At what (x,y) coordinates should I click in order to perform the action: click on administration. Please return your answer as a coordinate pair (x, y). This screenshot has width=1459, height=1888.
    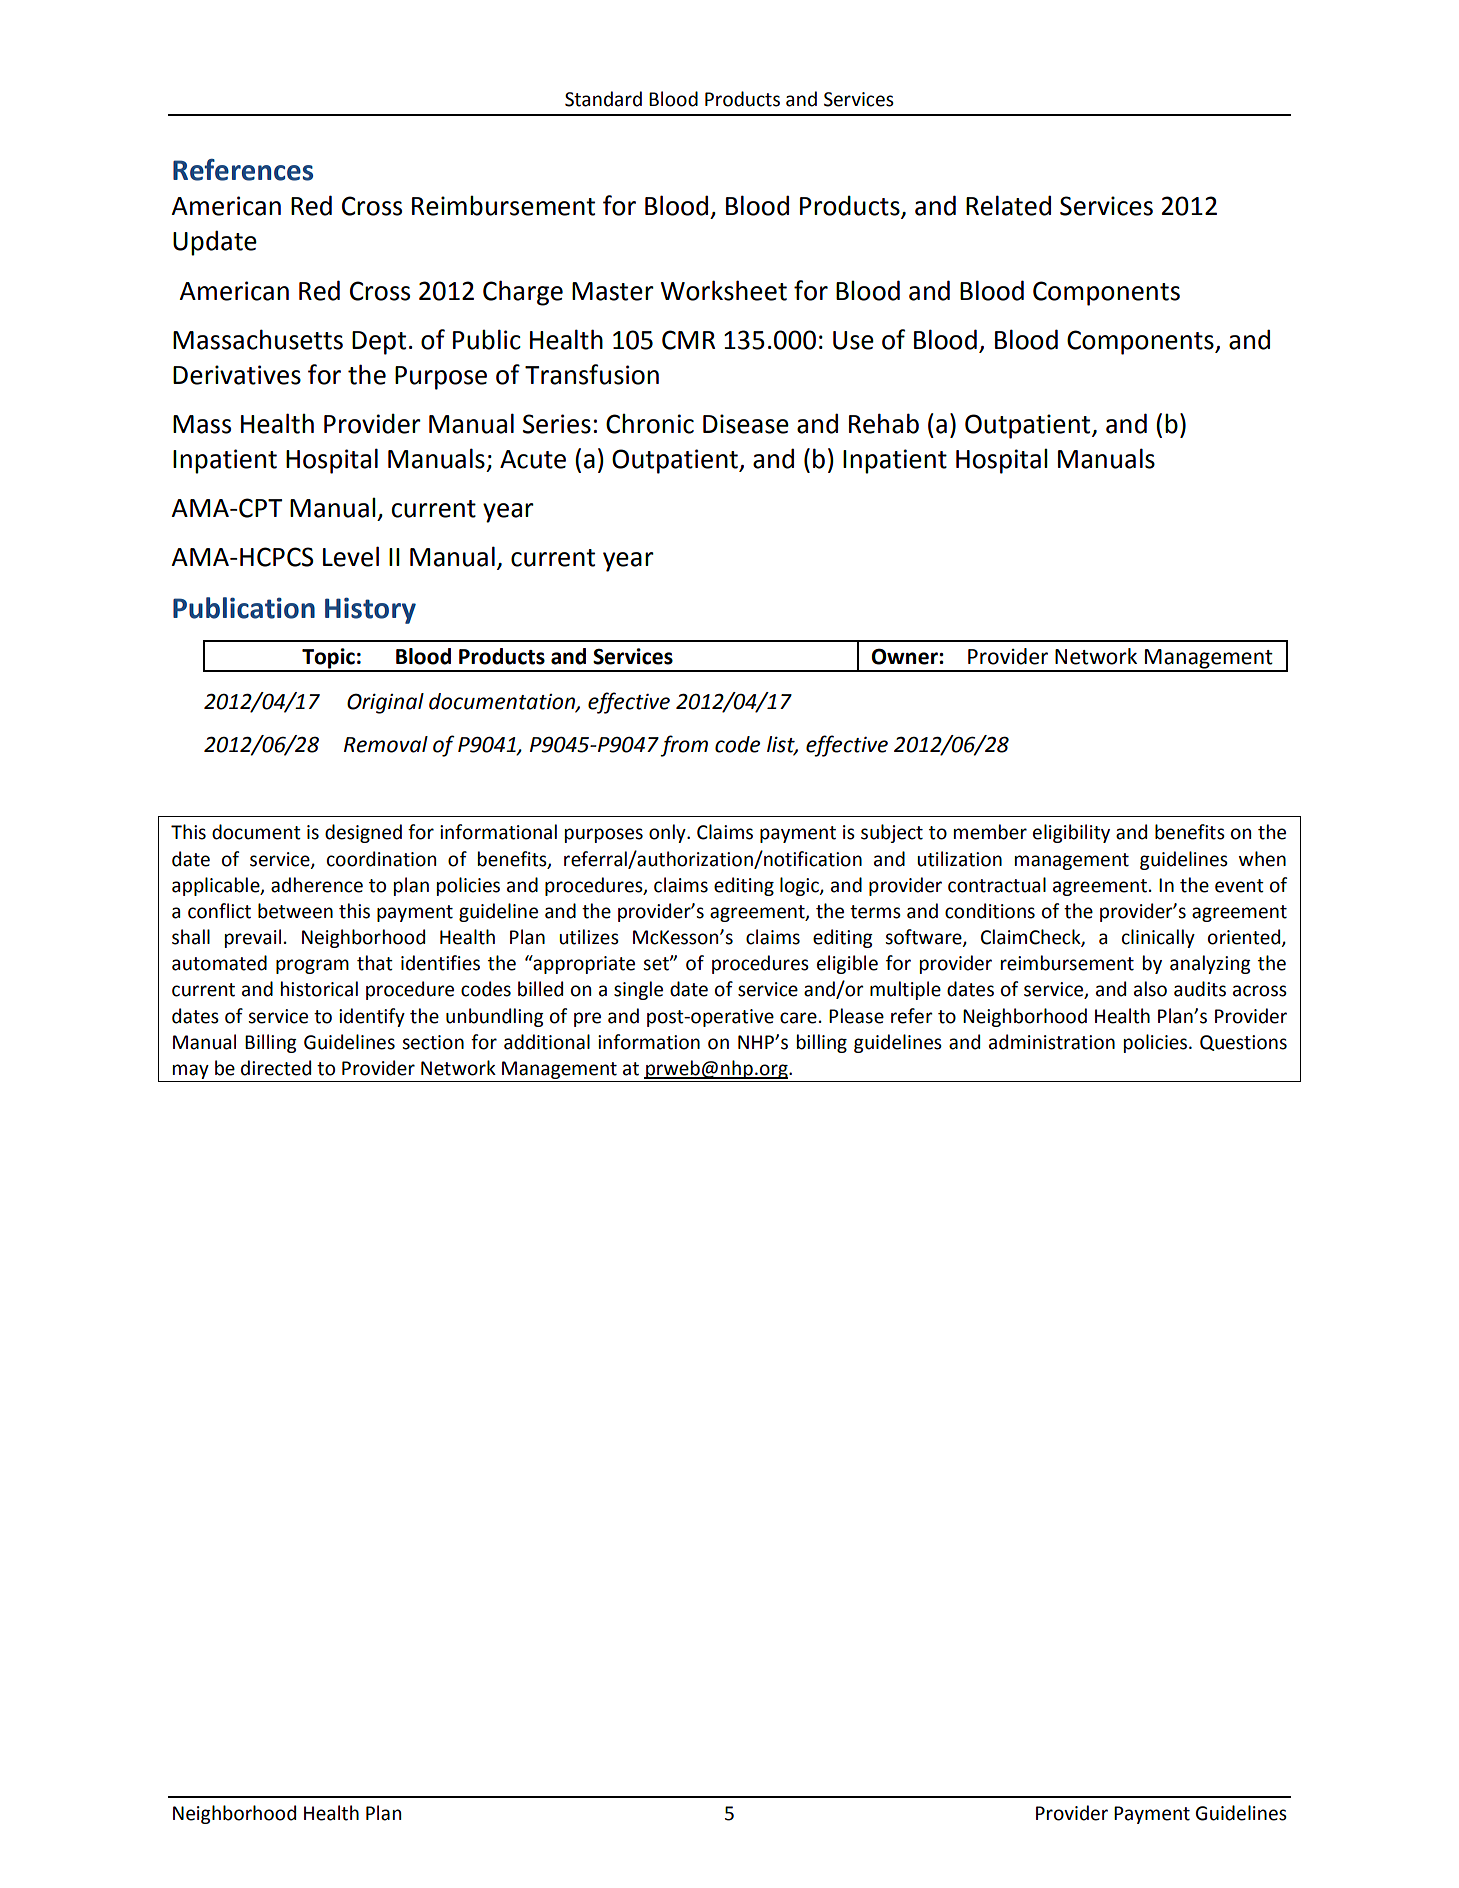
    Looking at the image, I should click on (1052, 1042).
